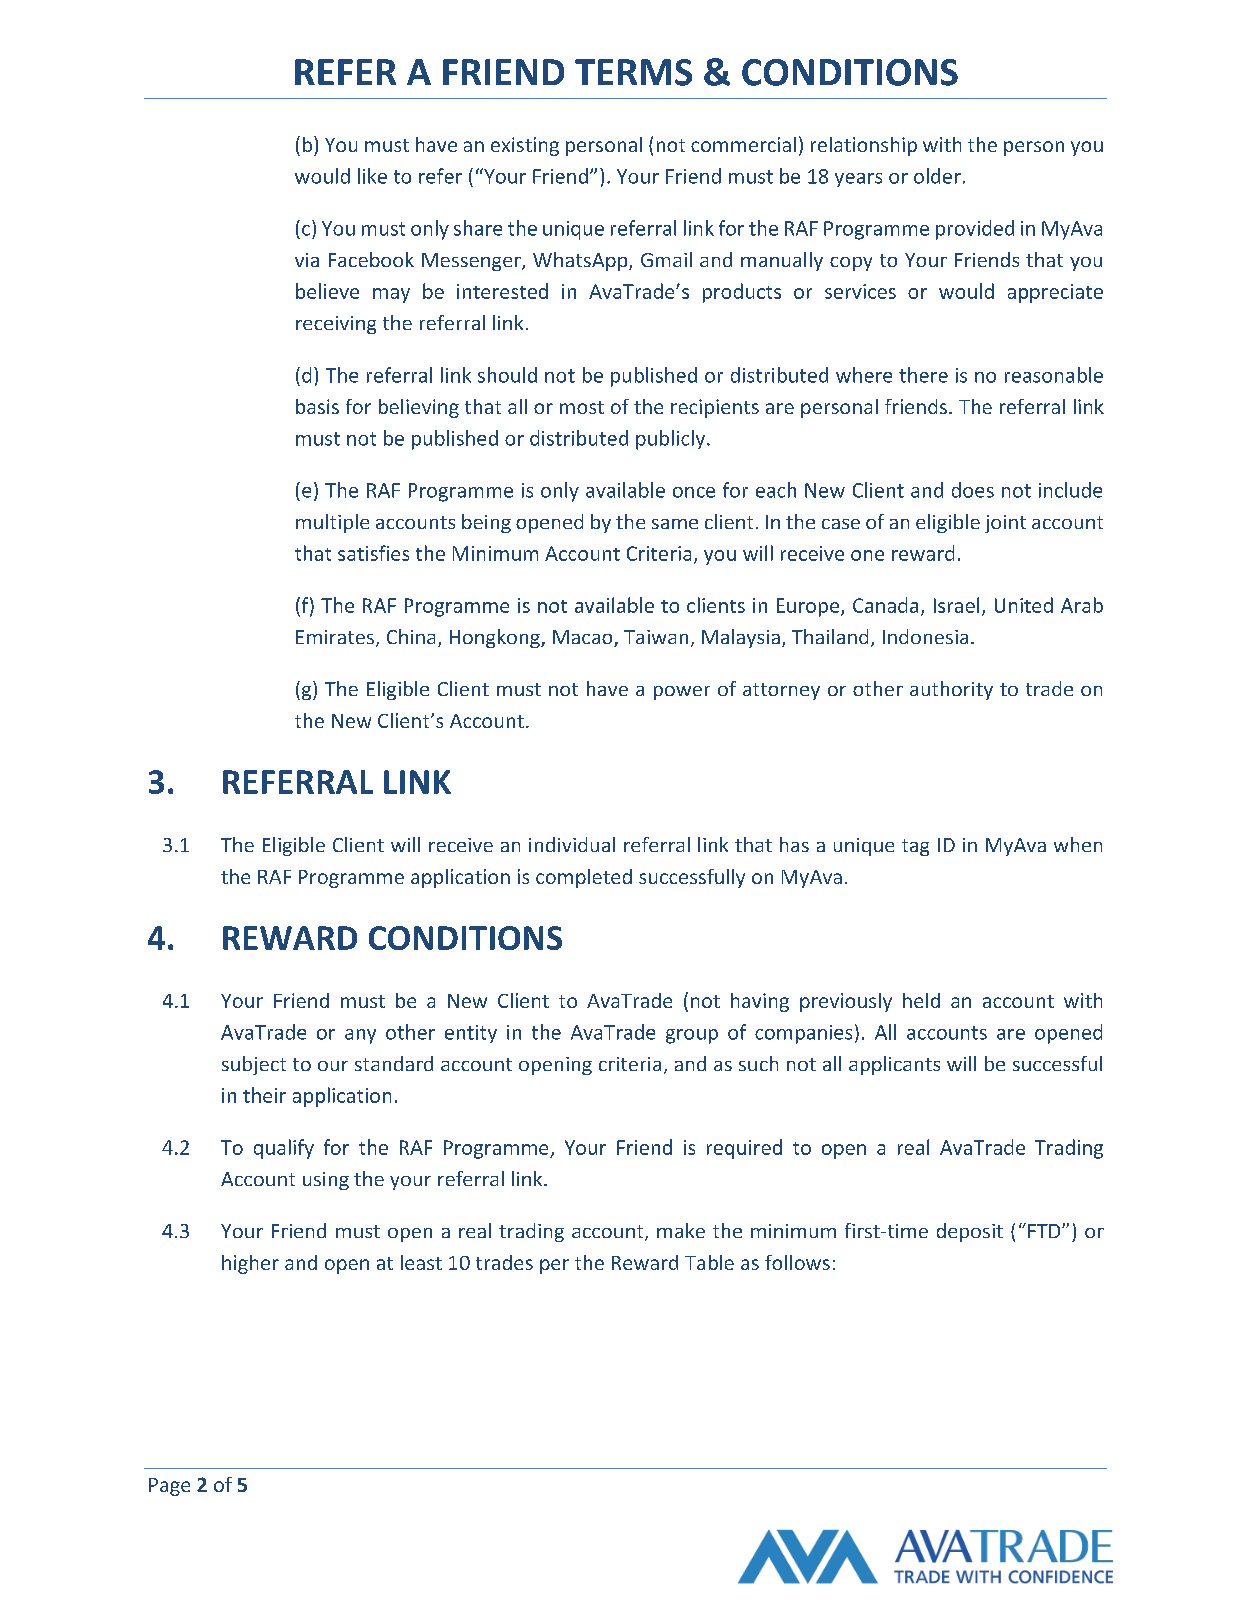  Describe the element at coordinates (675, 524) in the document. I see `same` at that location.
